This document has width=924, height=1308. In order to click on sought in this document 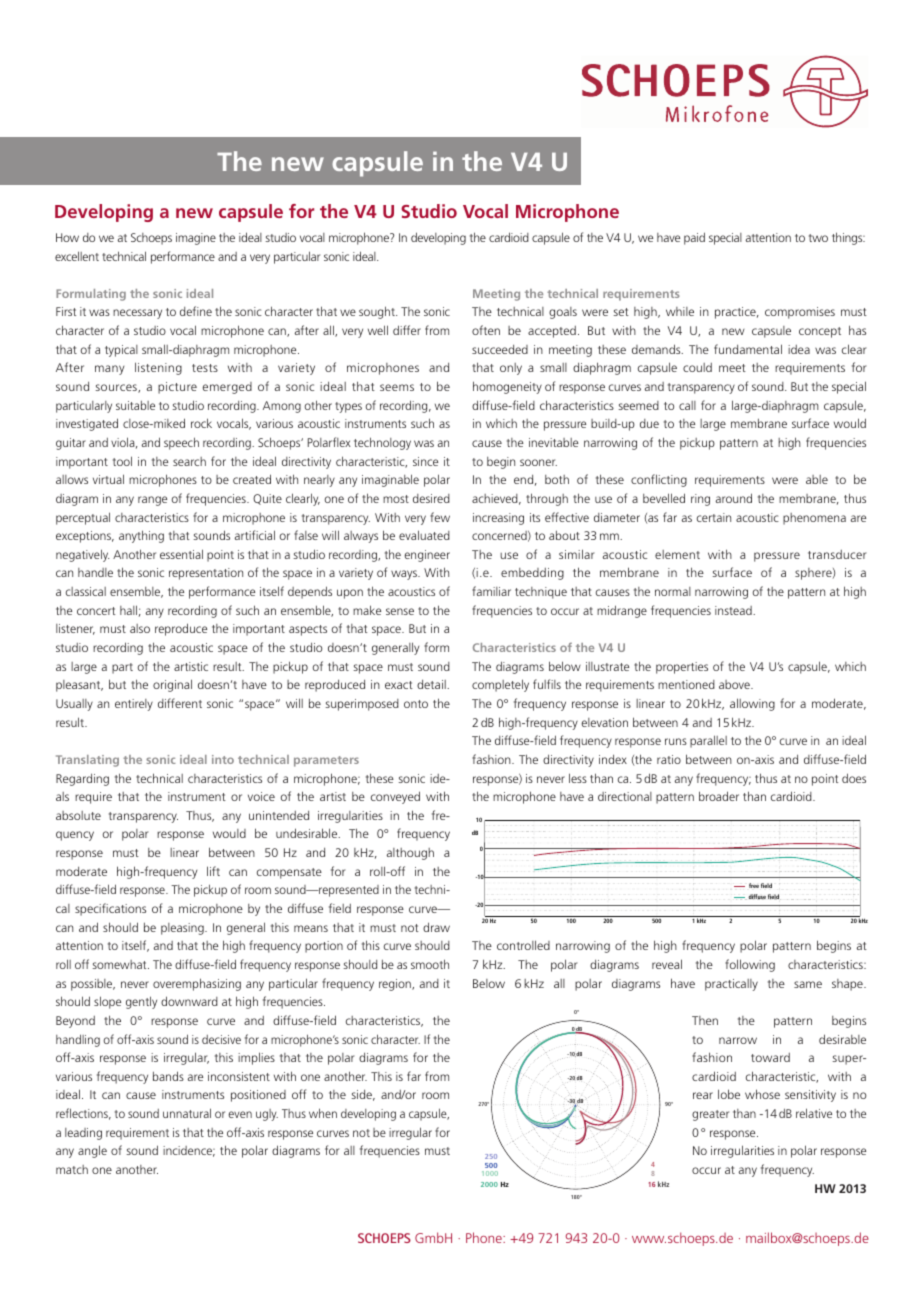, I will do `click(378, 312)`.
